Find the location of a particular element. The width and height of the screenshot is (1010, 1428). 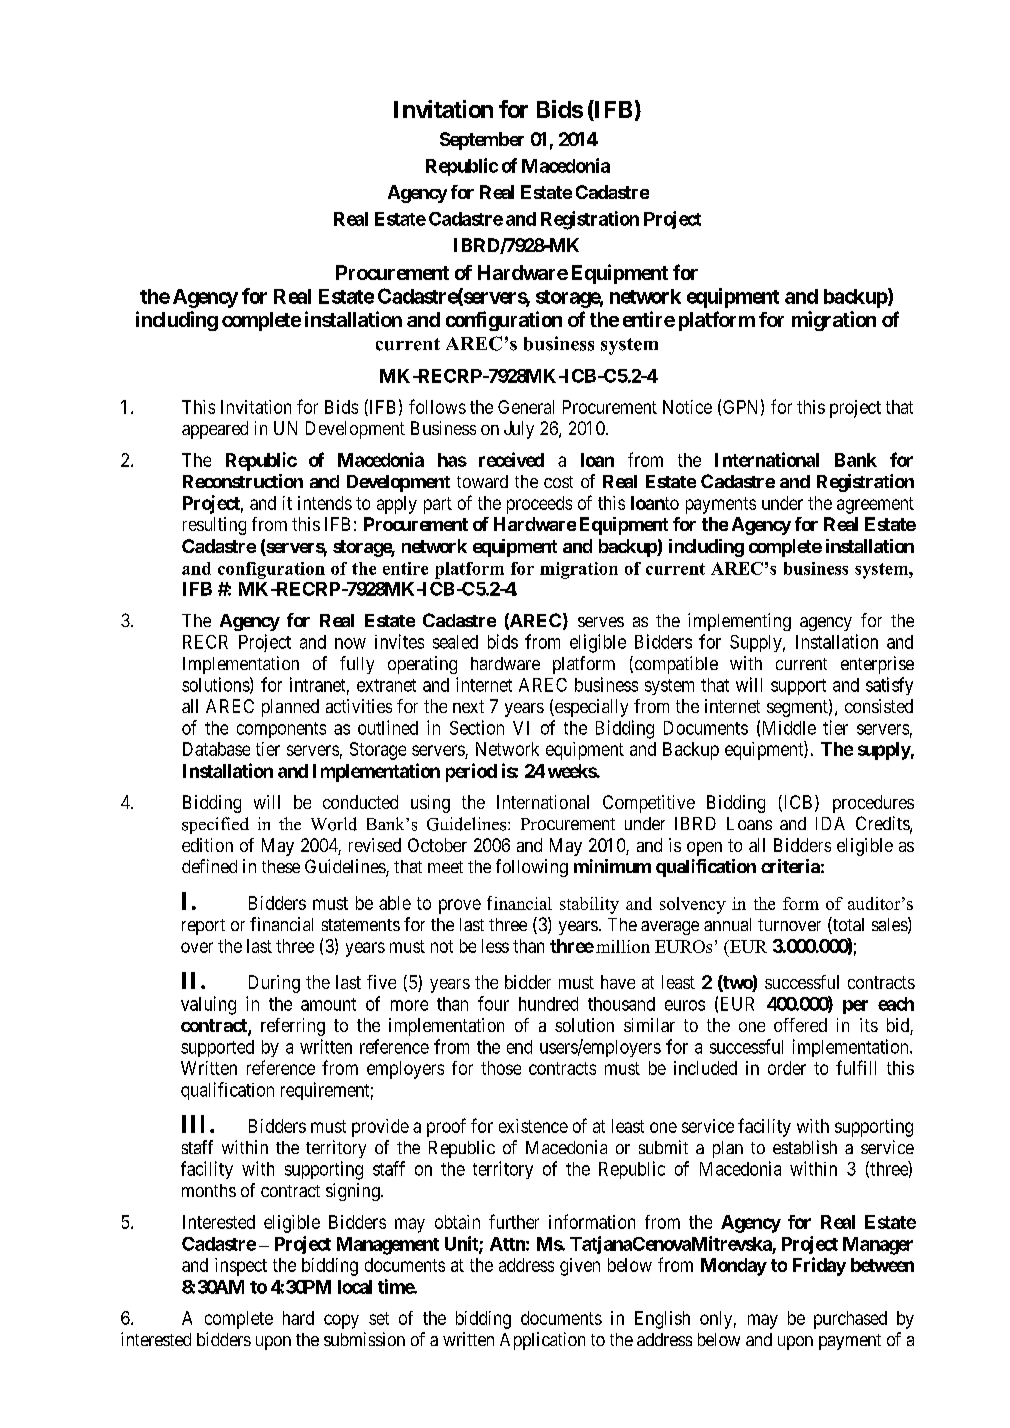

General is located at coordinates (526, 407).
